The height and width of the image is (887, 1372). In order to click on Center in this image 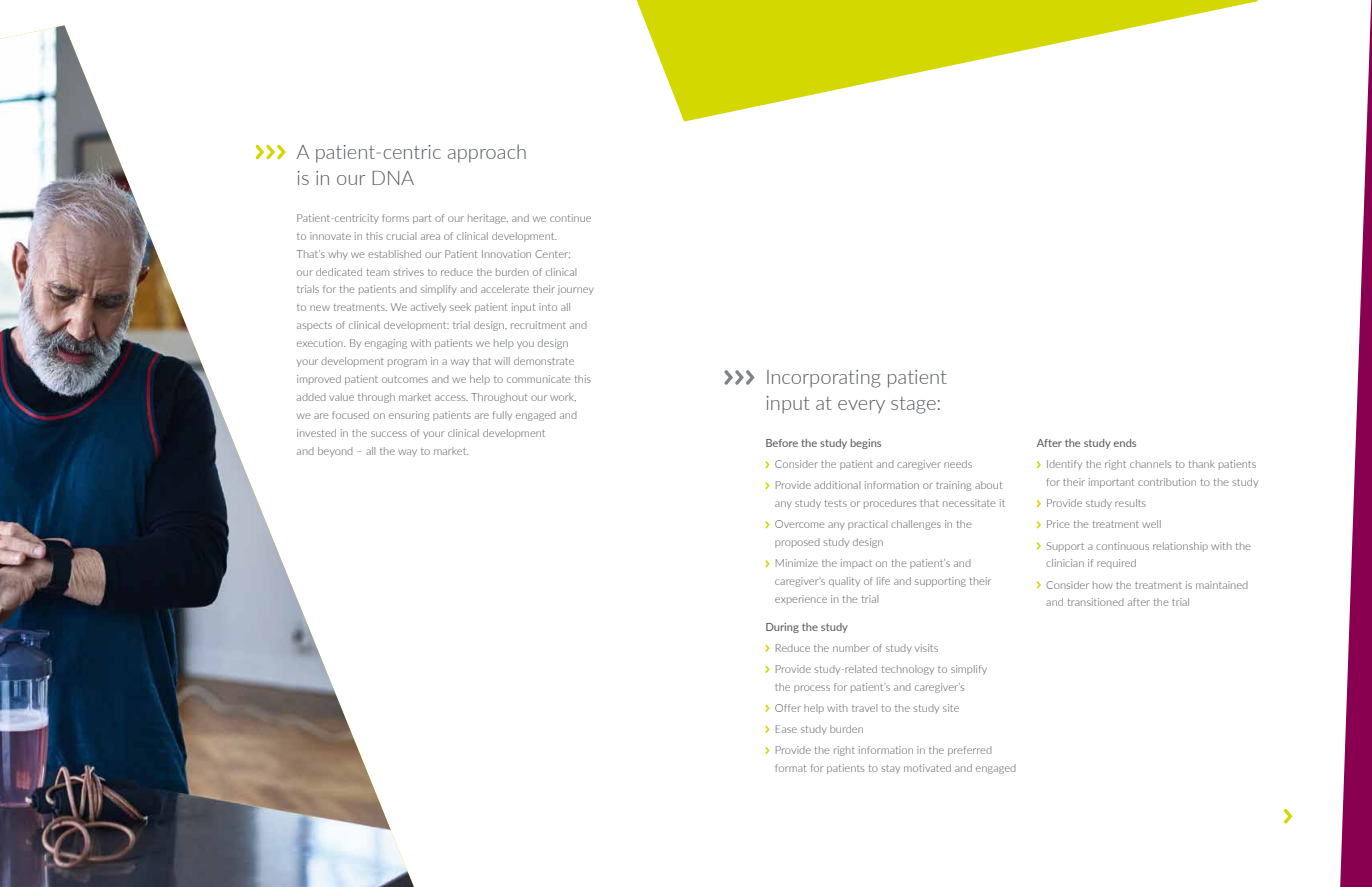, I will do `click(552, 254)`.
